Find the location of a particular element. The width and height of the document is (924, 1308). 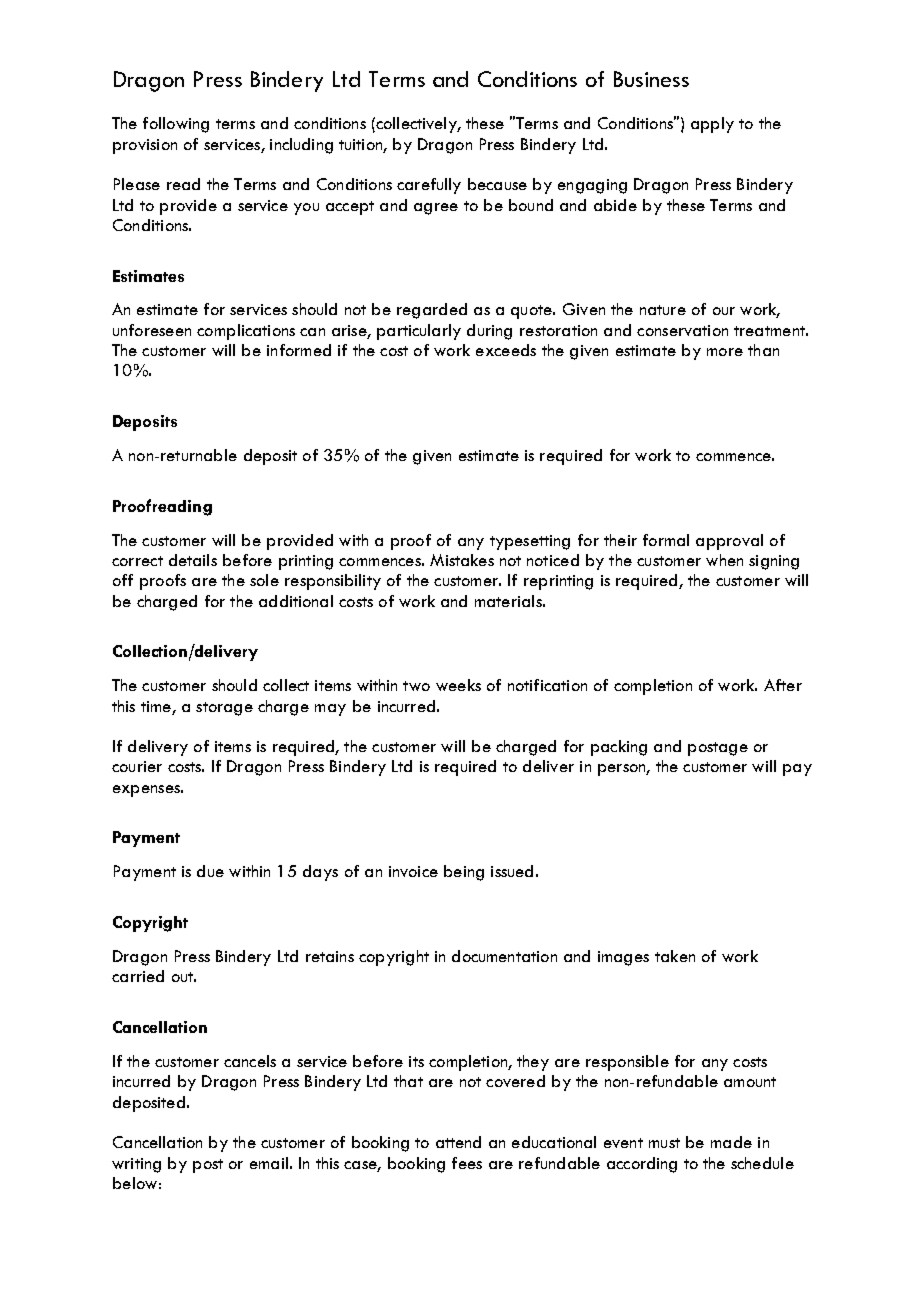

details is located at coordinates (193, 560).
